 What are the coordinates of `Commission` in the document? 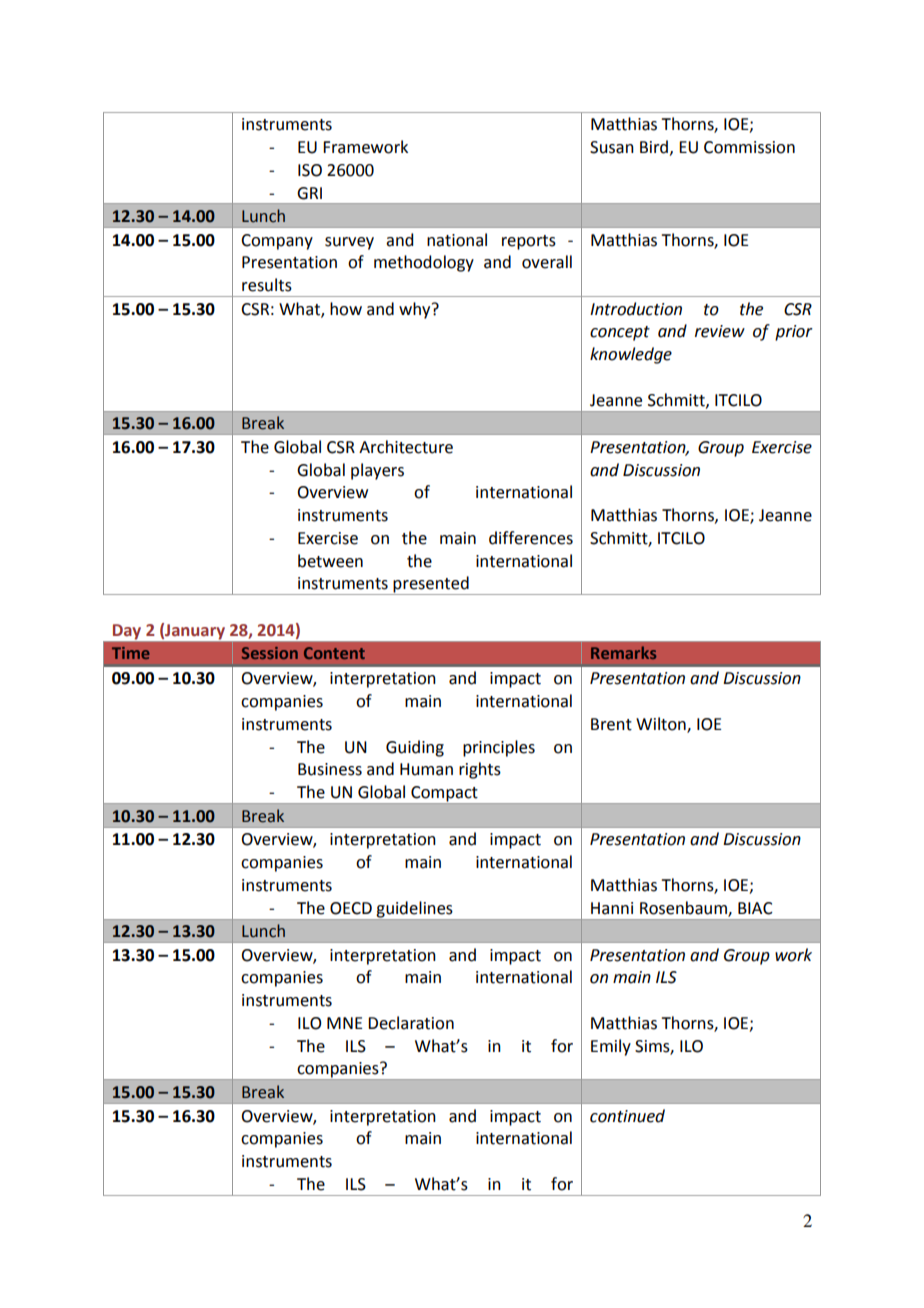 It's located at (749, 147).
